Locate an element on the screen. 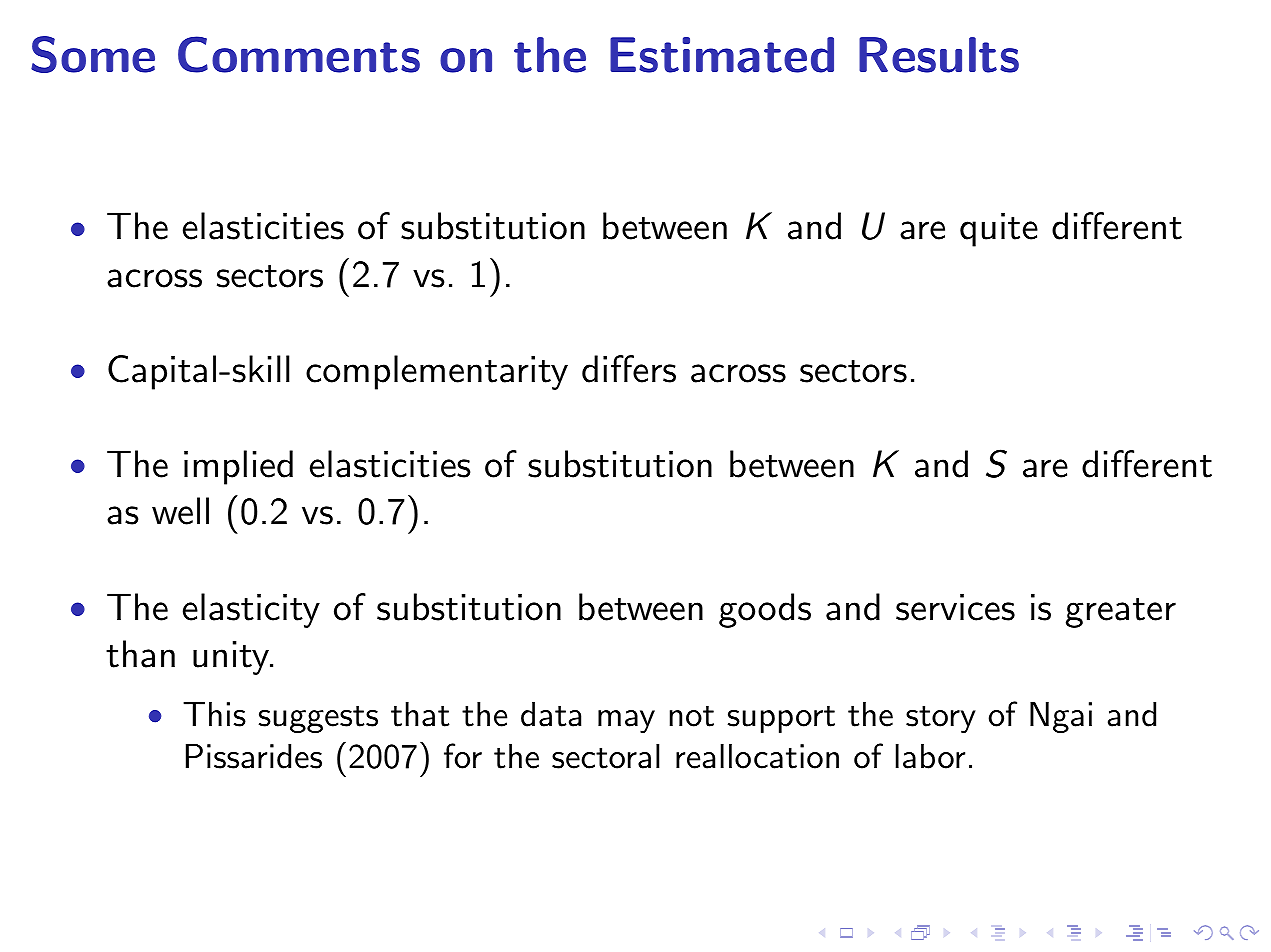 The image size is (1271, 952). story is located at coordinates (941, 719).
